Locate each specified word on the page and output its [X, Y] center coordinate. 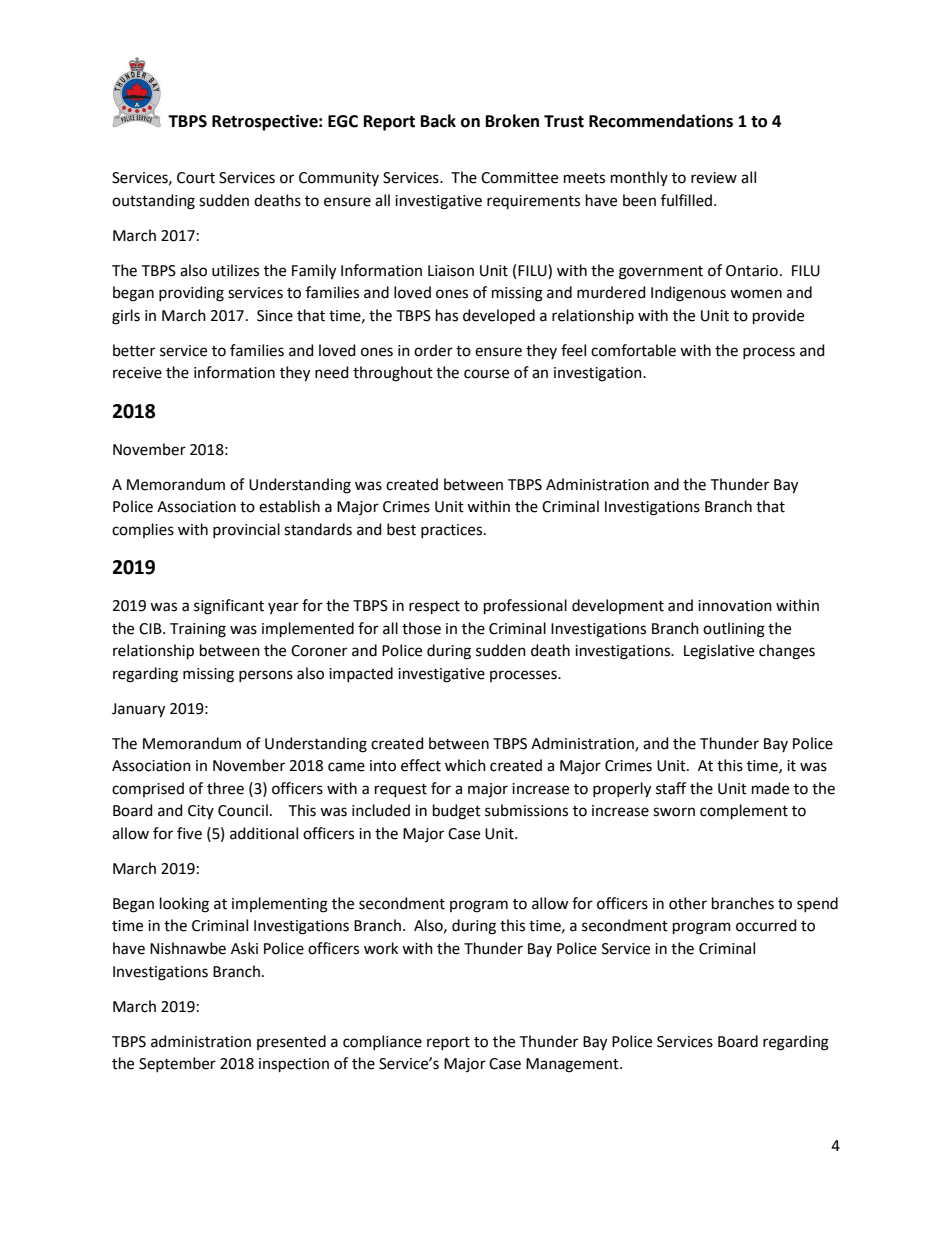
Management [573, 1065]
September [177, 1064]
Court [196, 178]
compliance [382, 1042]
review [714, 178]
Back [438, 121]
